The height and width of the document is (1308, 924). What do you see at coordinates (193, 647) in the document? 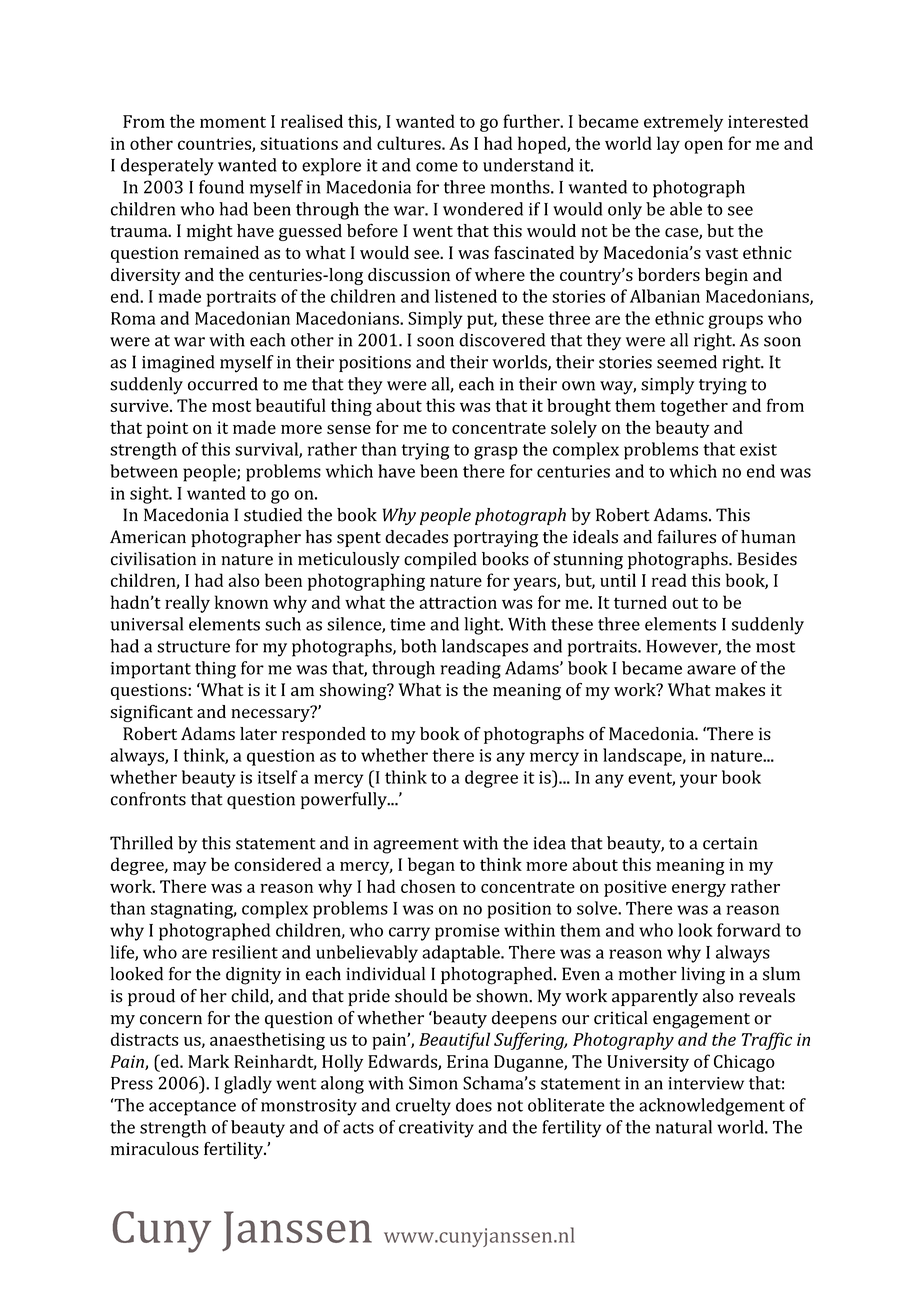
I see `structure` at bounding box center [193, 647].
